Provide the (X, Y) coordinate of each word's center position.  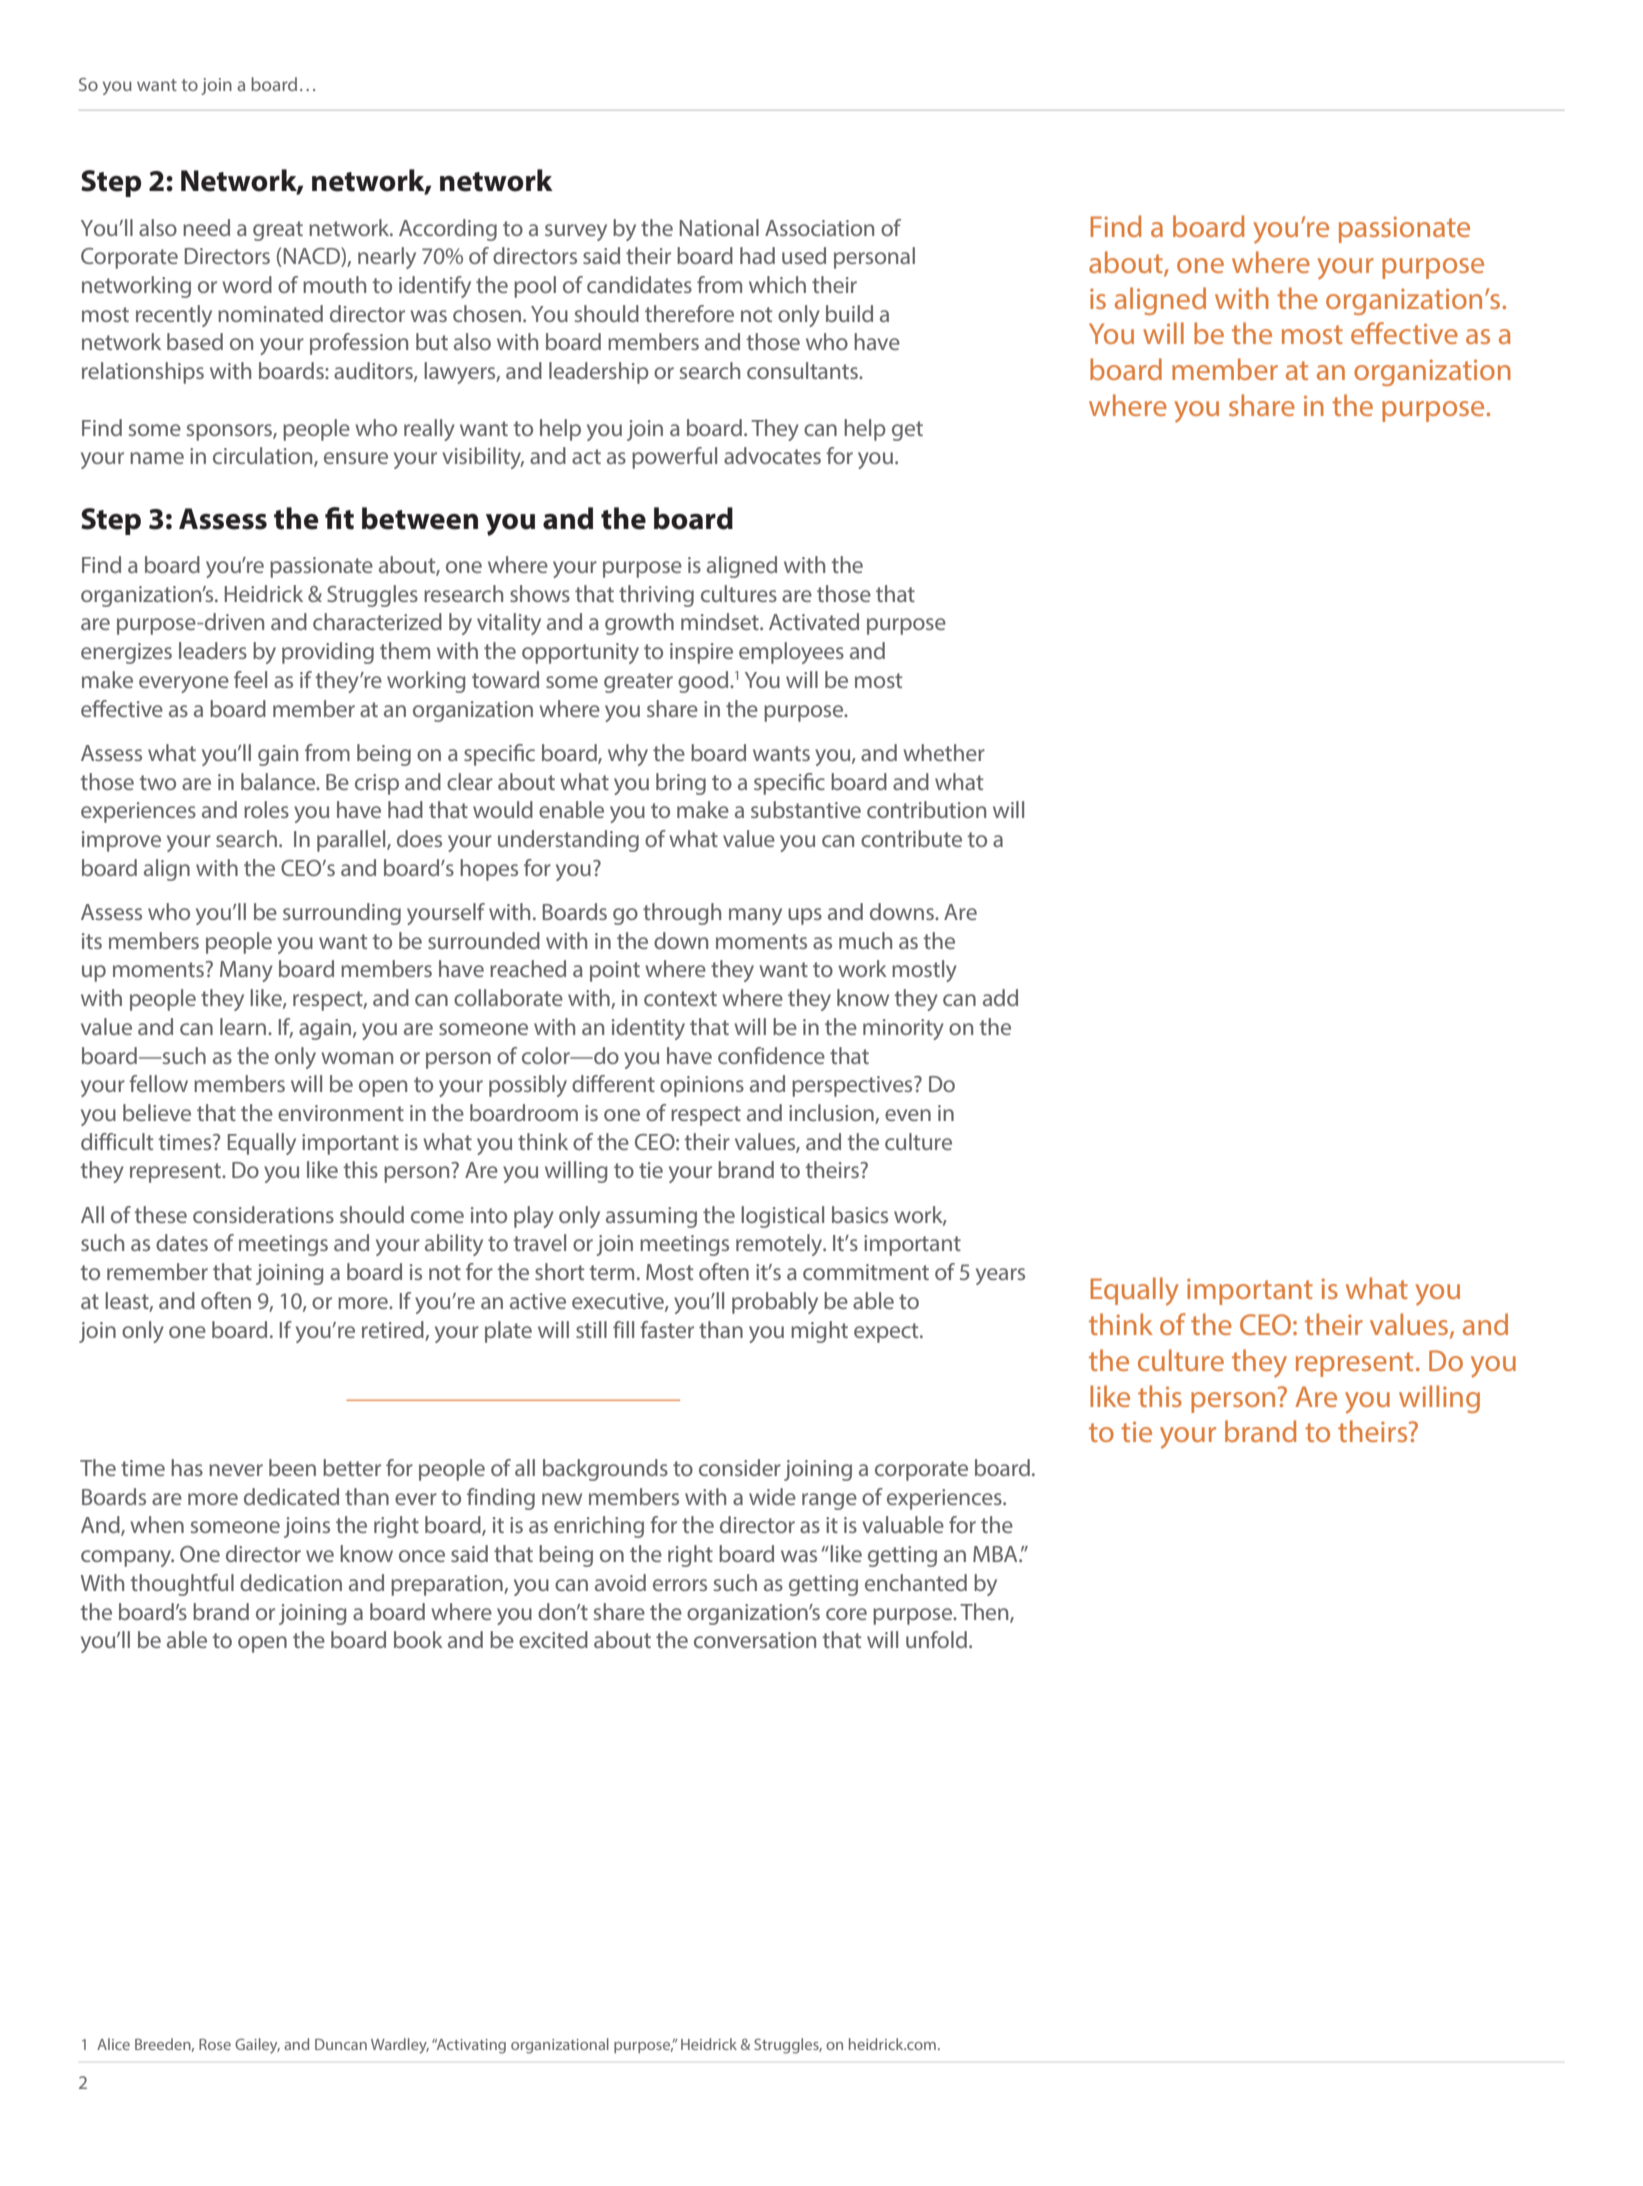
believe (157, 1112)
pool (535, 287)
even (908, 1115)
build (849, 313)
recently (174, 316)
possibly (528, 1086)
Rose (215, 2044)
